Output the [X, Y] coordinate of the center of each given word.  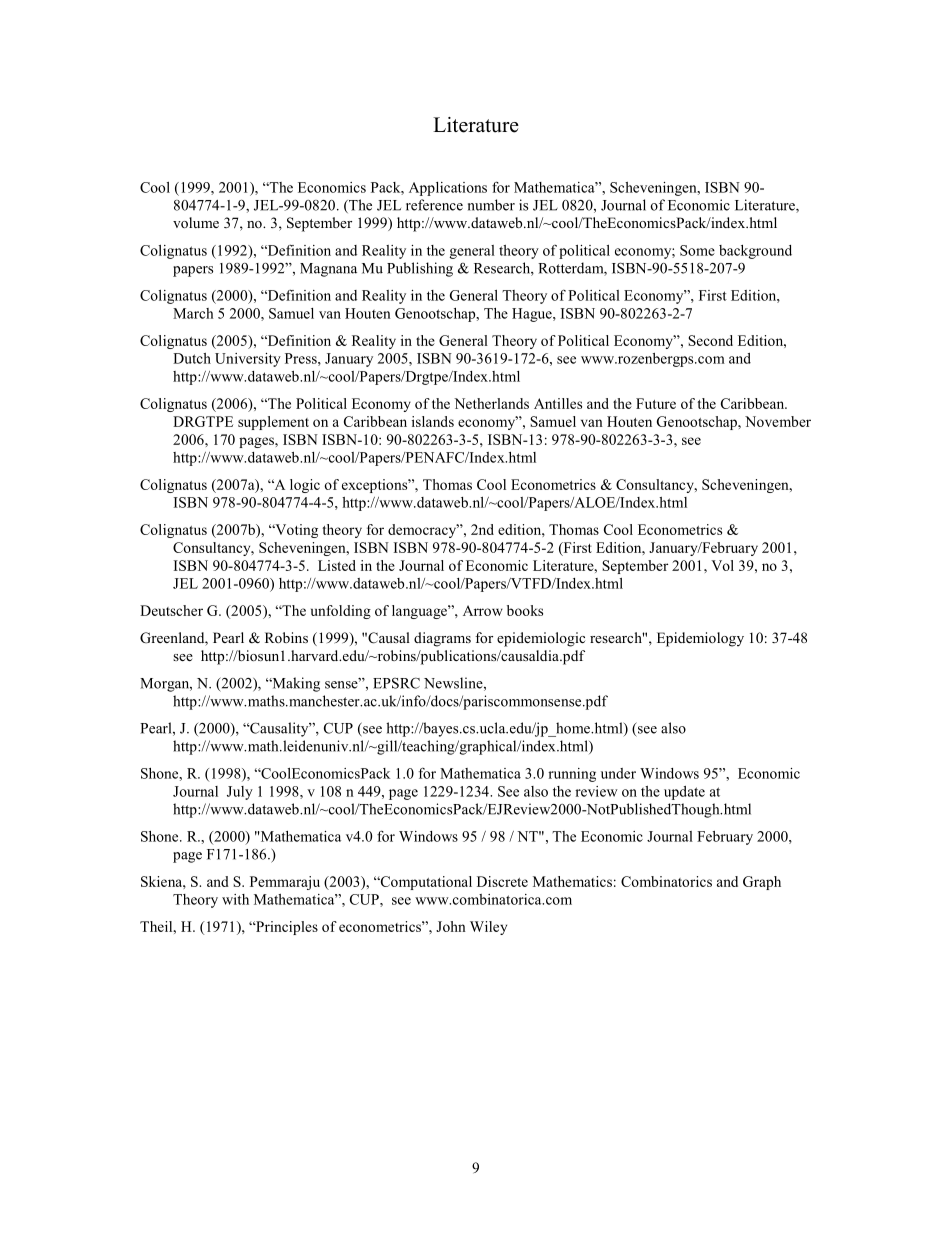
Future [656, 403]
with [235, 899]
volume [196, 222]
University [248, 360]
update [684, 793]
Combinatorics [666, 881]
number [491, 205]
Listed [337, 565]
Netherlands [491, 403]
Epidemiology [700, 639]
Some [697, 250]
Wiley [488, 928]
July [240, 793]
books [525, 610]
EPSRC [396, 683]
